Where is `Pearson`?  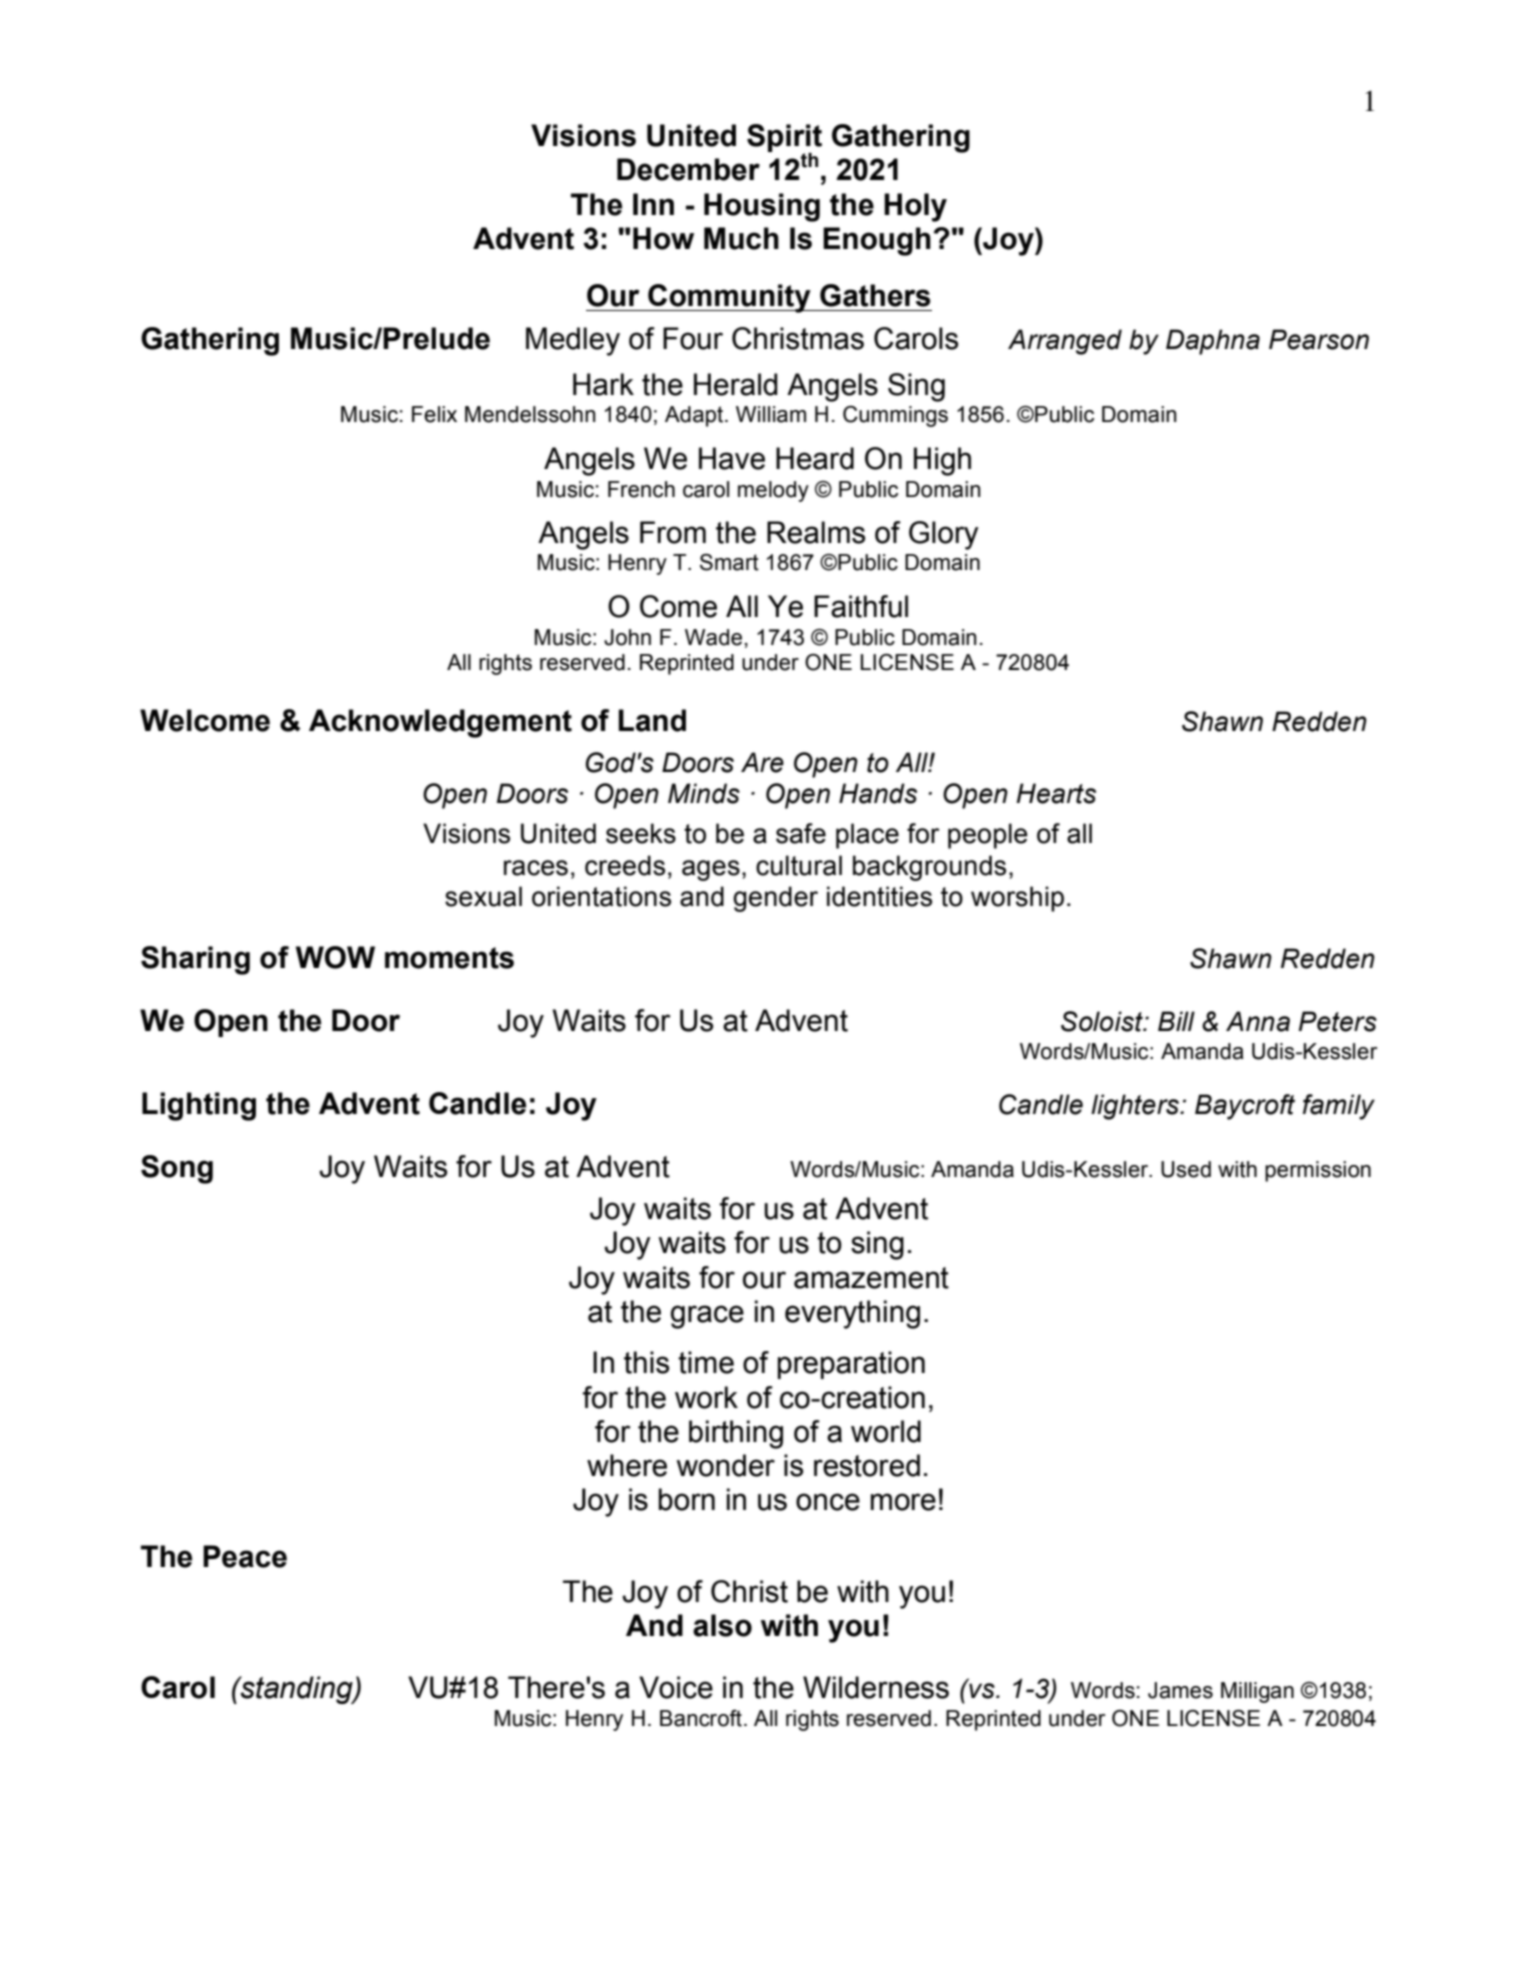 Pearson is located at coordinates (1319, 339).
